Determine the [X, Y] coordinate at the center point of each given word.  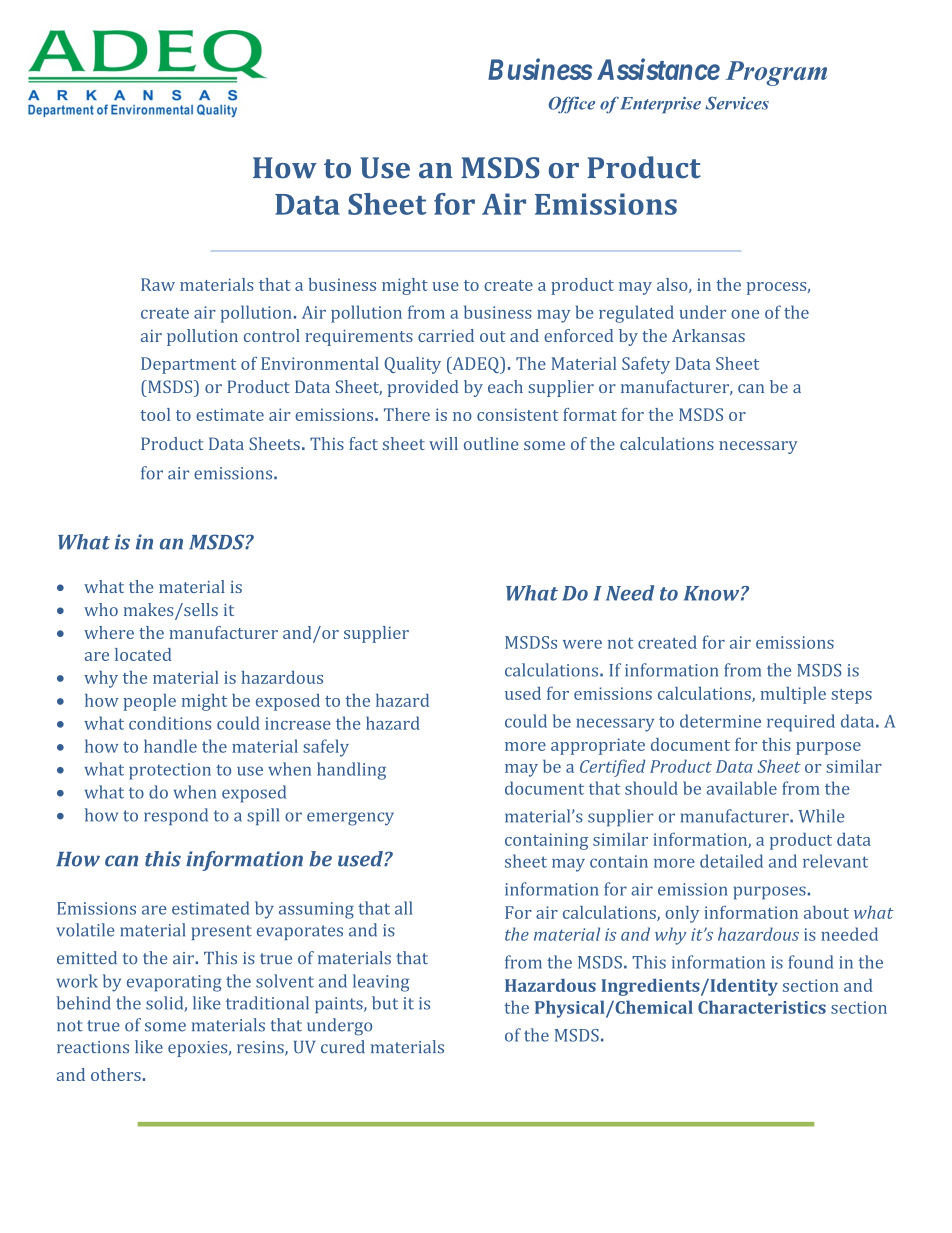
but [385, 1003]
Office [572, 105]
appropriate [598, 746]
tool [155, 414]
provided [423, 388]
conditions [170, 723]
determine [720, 721]
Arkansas [708, 335]
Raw [158, 284]
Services [737, 103]
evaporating [174, 983]
